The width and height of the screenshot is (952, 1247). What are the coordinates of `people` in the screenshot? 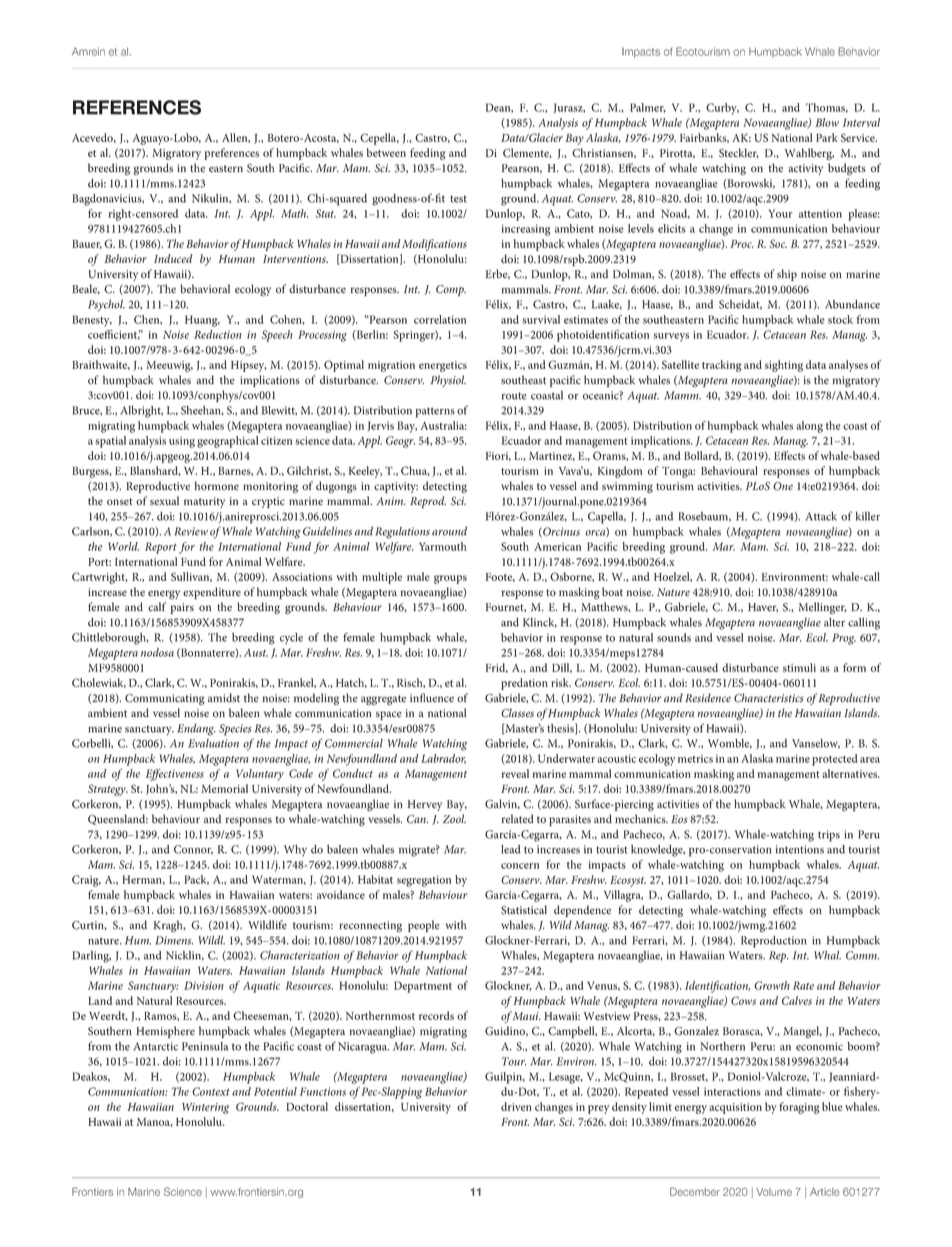 It's located at (424, 926).
